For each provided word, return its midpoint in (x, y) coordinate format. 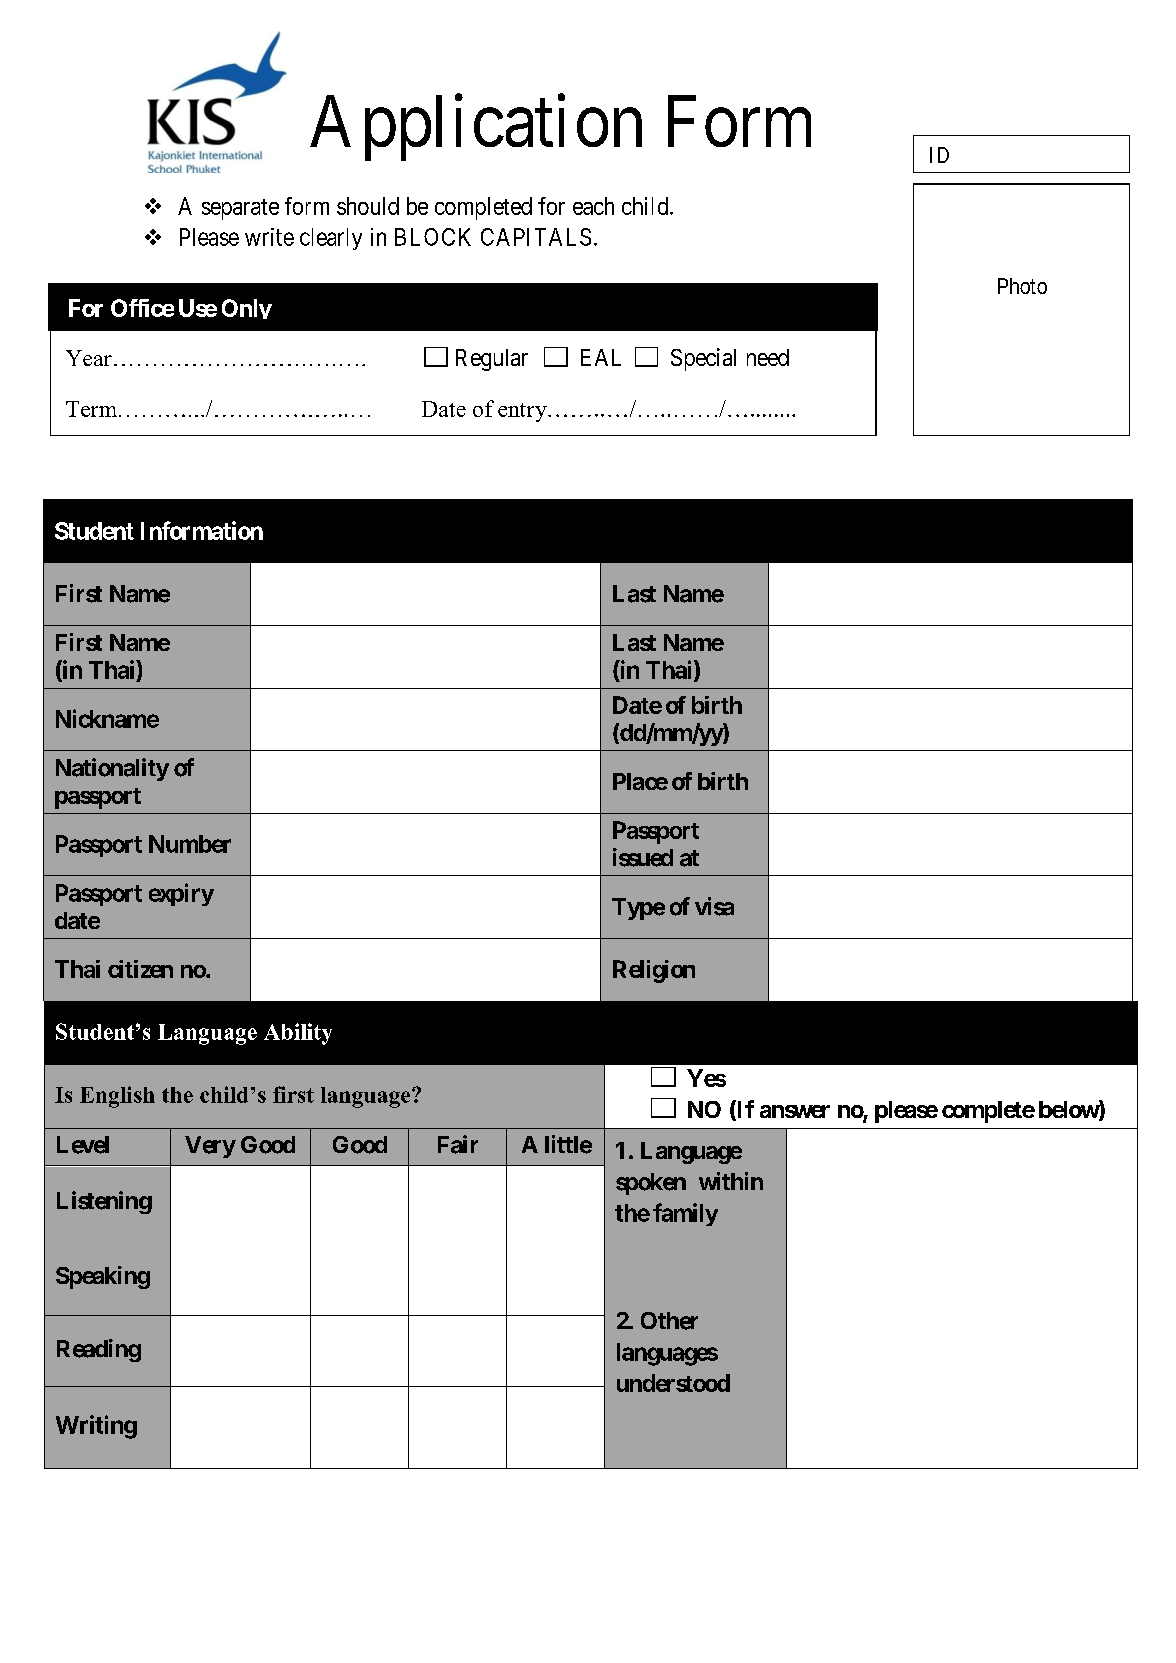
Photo (1022, 286)
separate (240, 209)
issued (643, 857)
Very (210, 1147)
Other (669, 1321)
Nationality (112, 769)
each (593, 206)
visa (714, 906)
